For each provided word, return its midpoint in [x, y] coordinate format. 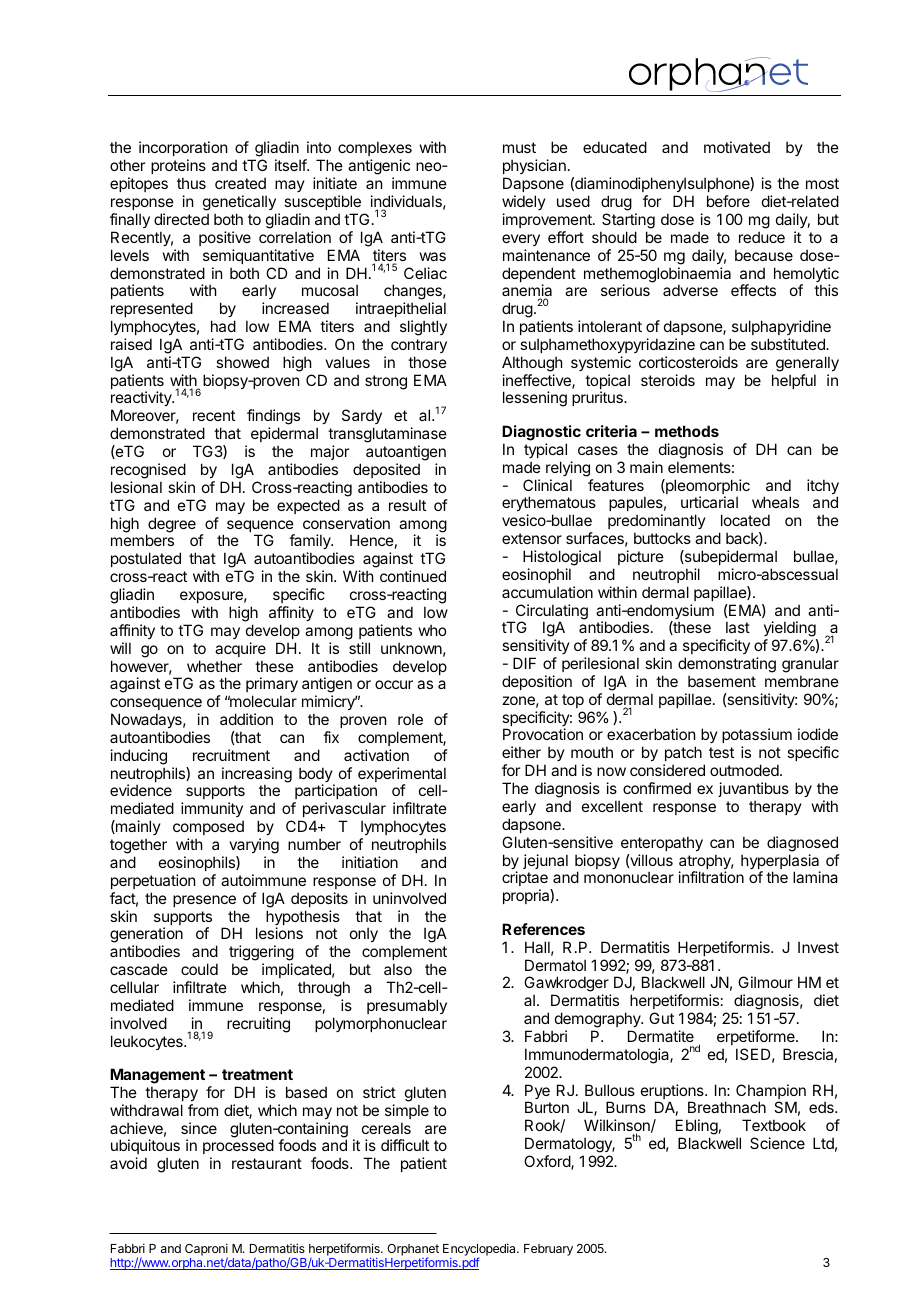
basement [722, 681]
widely [524, 202]
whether [214, 666]
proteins [178, 168]
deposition [537, 682]
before [728, 201]
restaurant [267, 1163]
